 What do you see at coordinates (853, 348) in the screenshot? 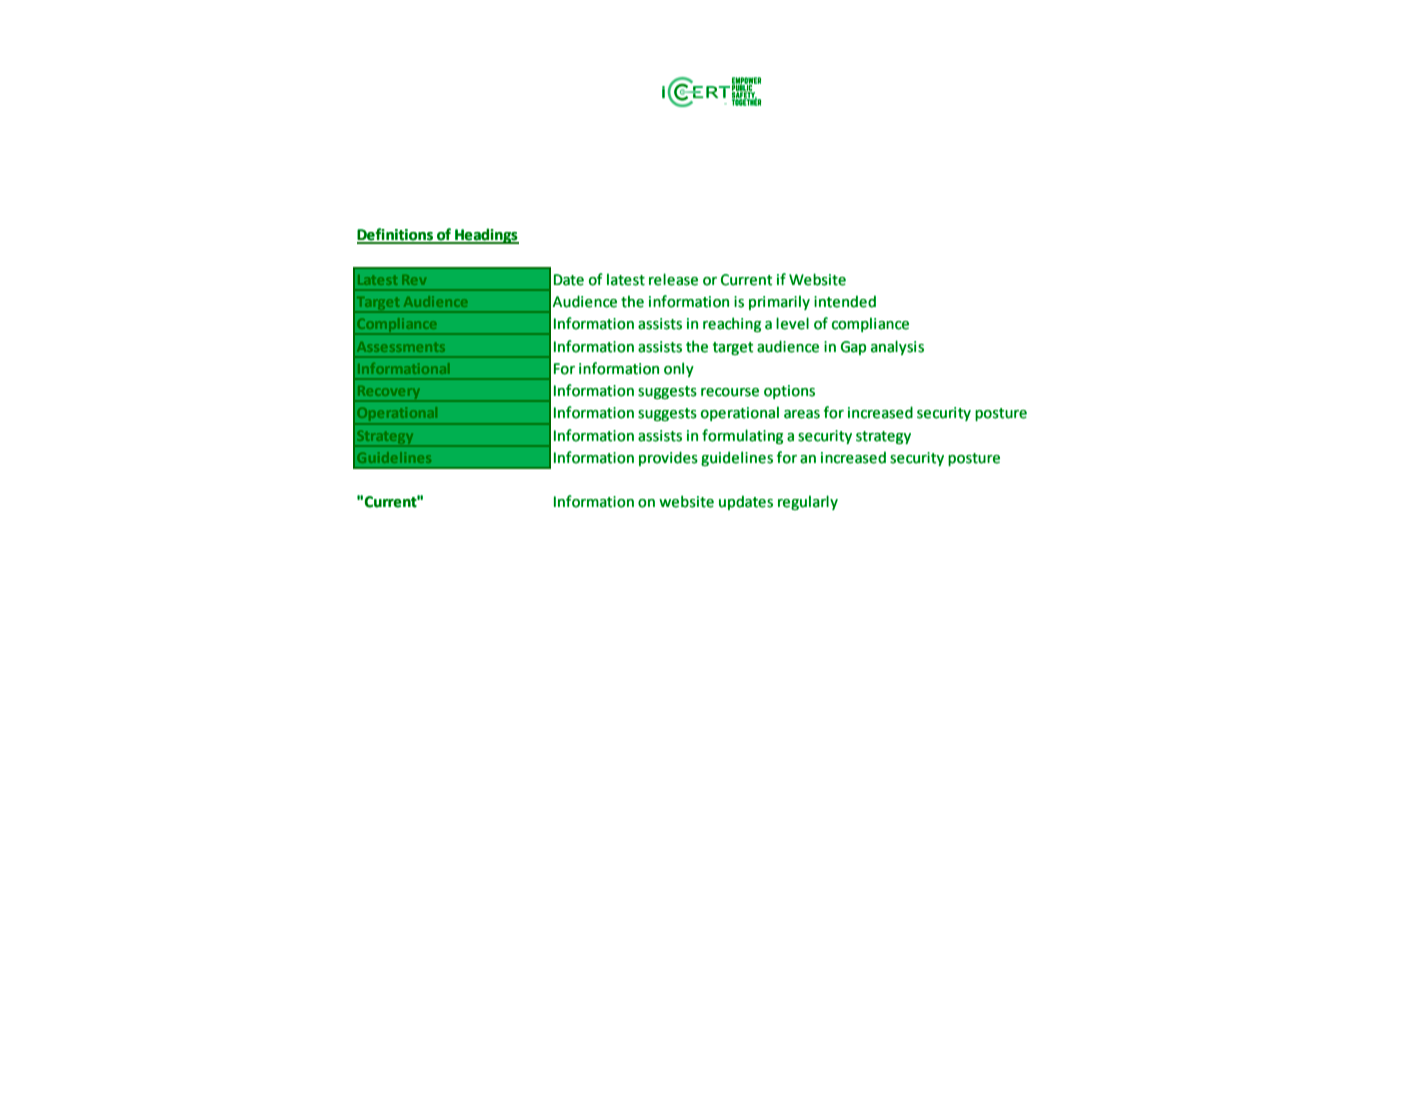
I see `Gap` at bounding box center [853, 348].
